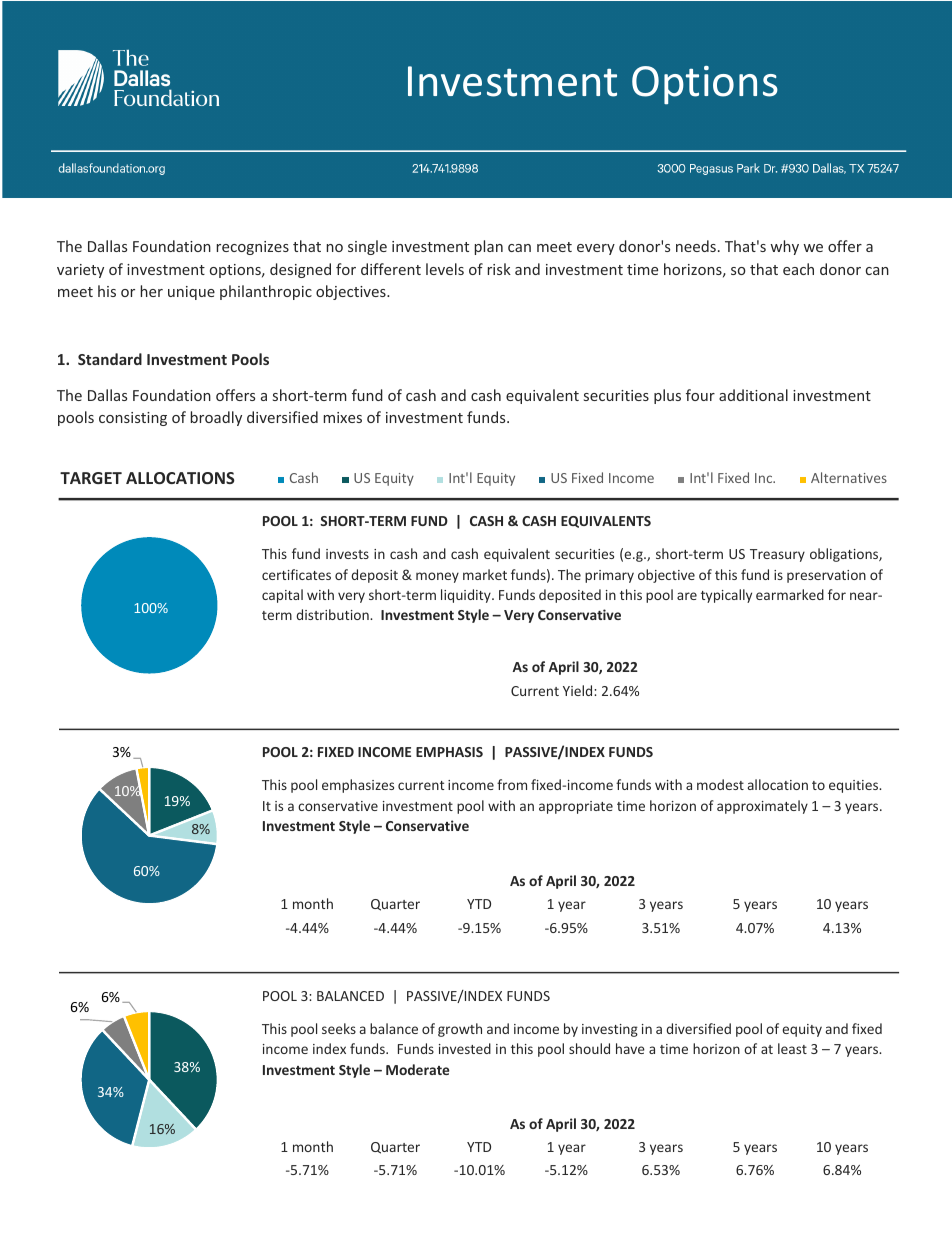 Image resolution: width=952 pixels, height=1233 pixels. Describe the element at coordinates (152, 291) in the page. I see `her` at that location.
